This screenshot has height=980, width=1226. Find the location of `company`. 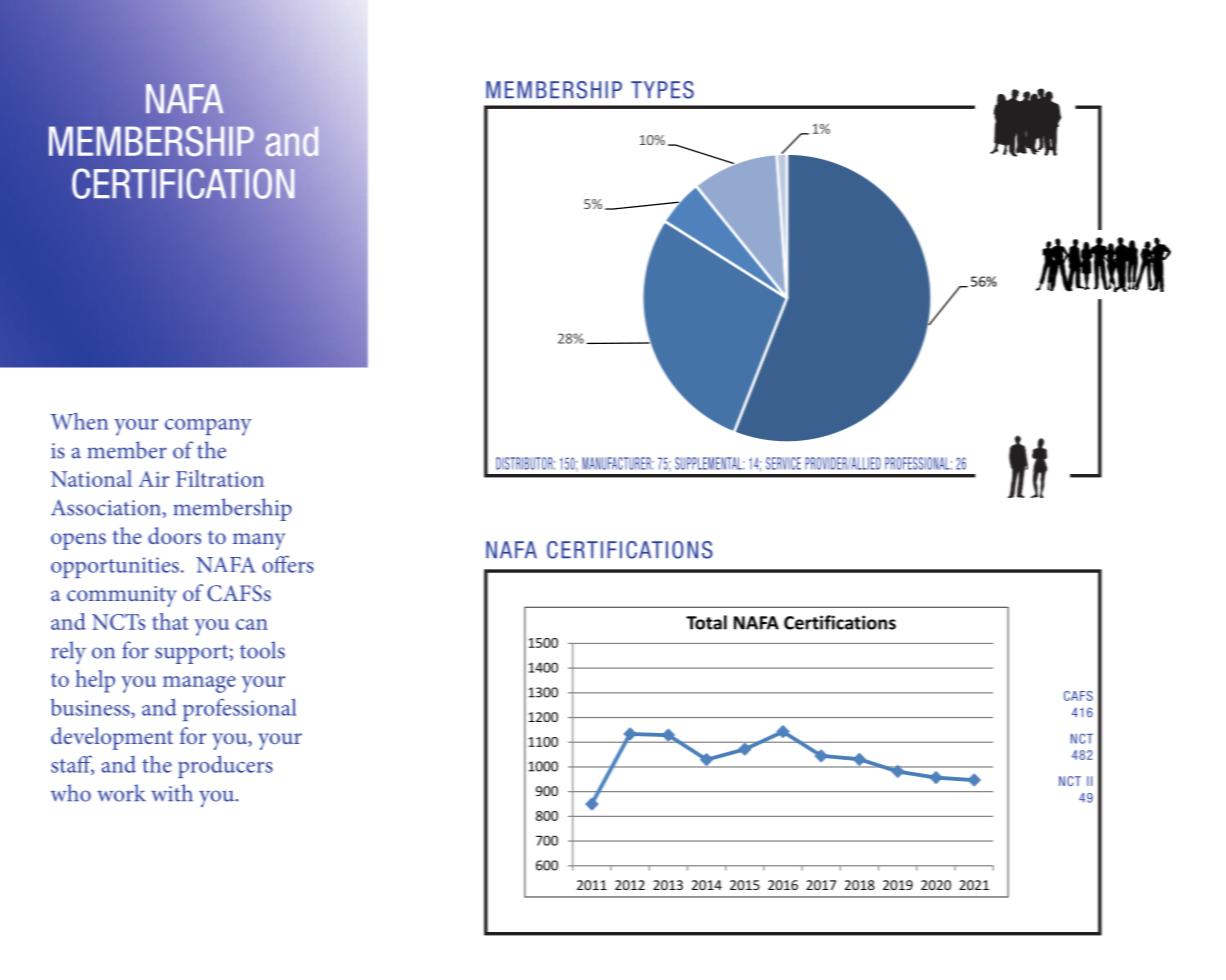

company is located at coordinates (208, 427).
